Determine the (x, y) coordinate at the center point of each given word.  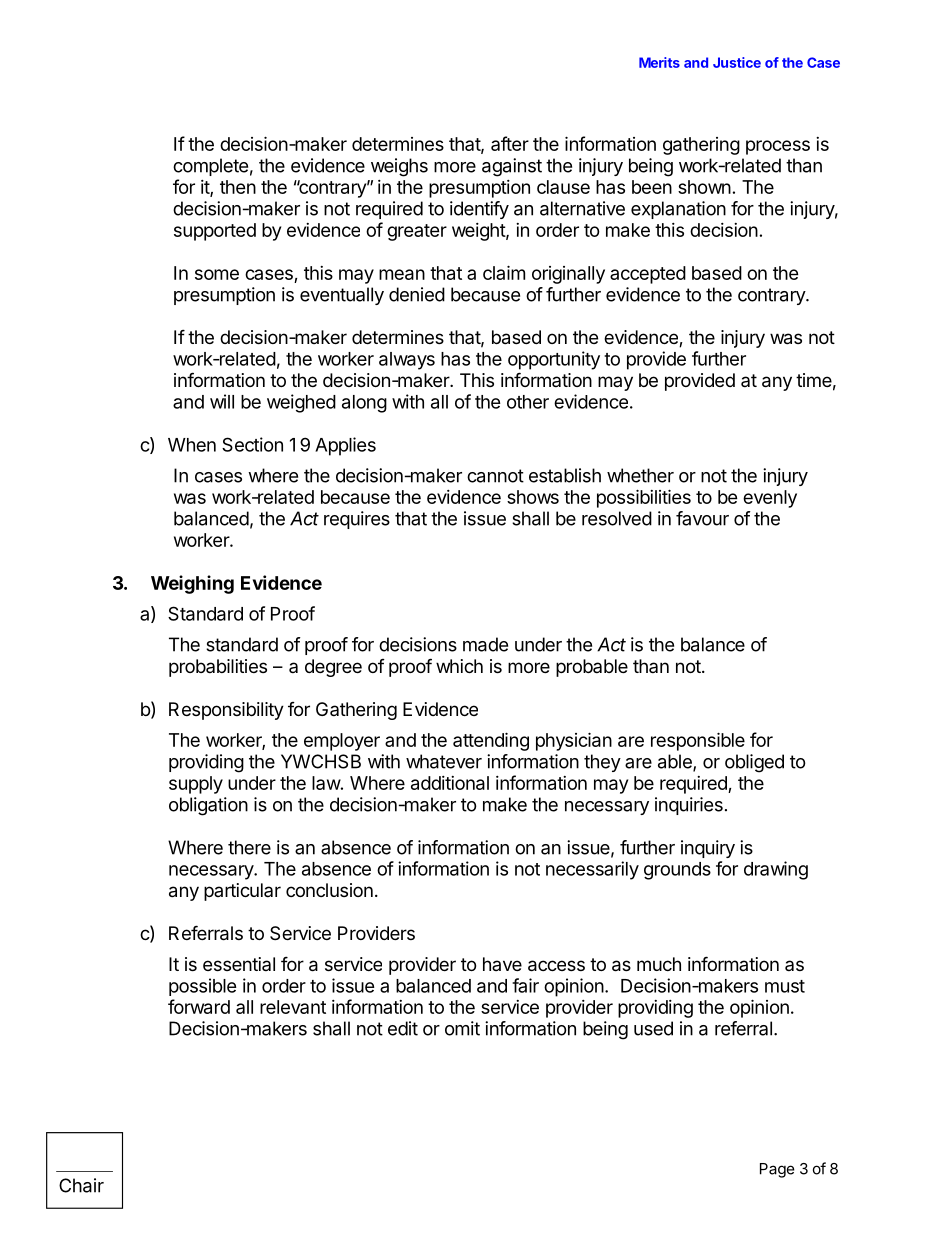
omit (462, 1028)
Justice (737, 62)
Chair (81, 1185)
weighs (399, 167)
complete (210, 167)
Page (777, 1170)
